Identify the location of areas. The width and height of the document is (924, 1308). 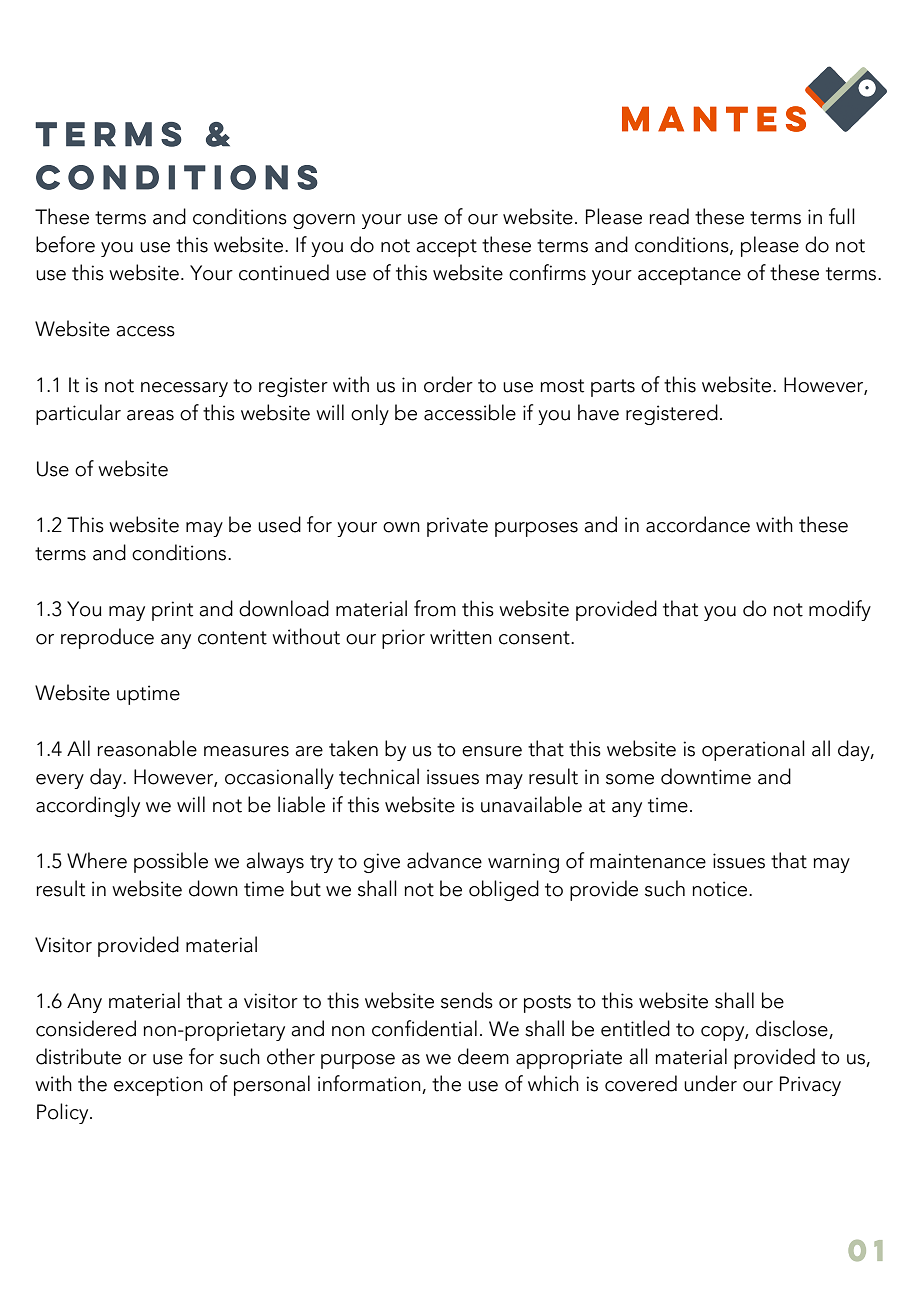
(150, 415).
